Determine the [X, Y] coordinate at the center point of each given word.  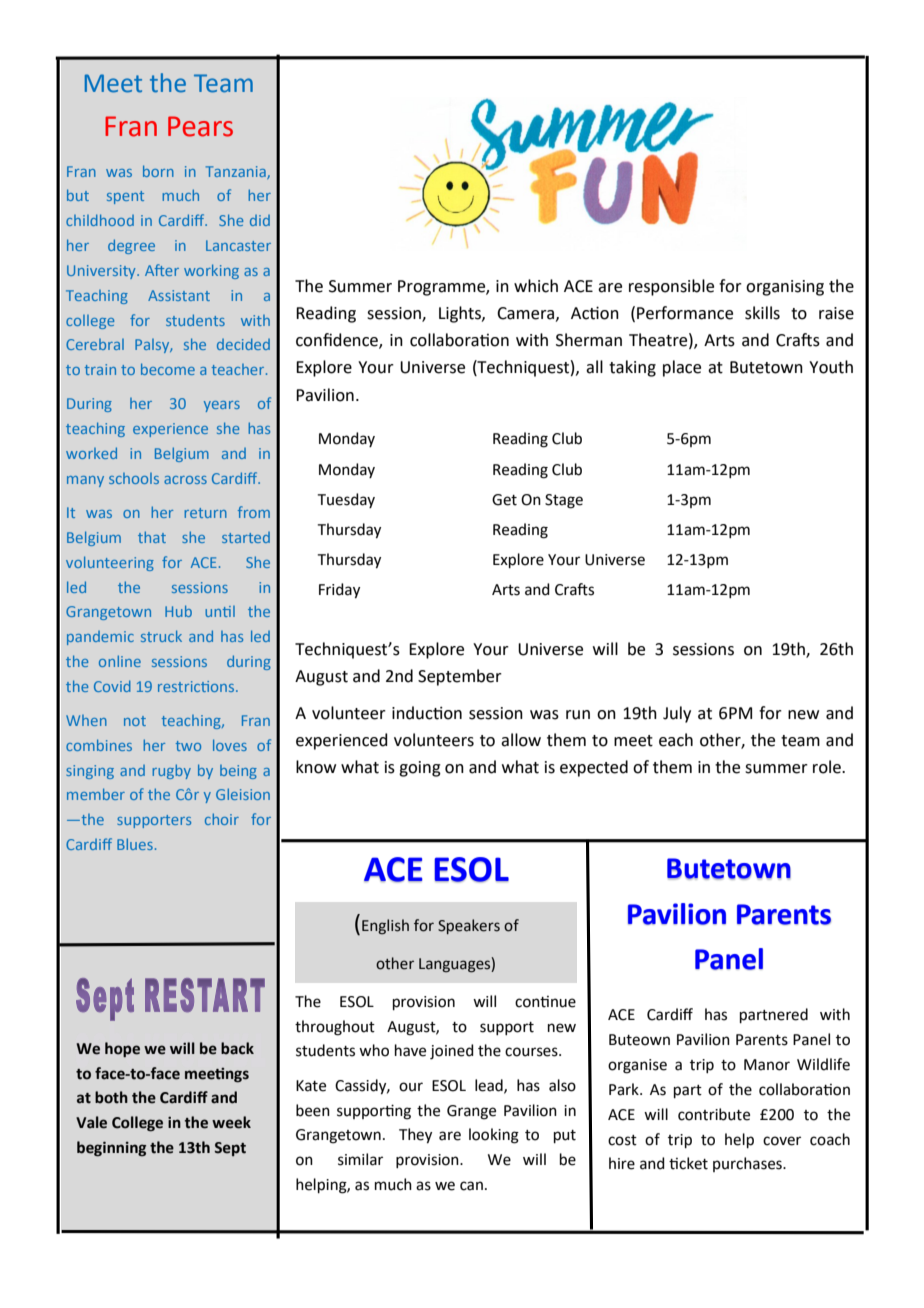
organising [785, 288]
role [828, 767]
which [536, 286]
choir [222, 819]
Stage [564, 501]
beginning [111, 1149]
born [158, 171]
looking [494, 1136]
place [682, 368]
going [420, 769]
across [185, 480]
